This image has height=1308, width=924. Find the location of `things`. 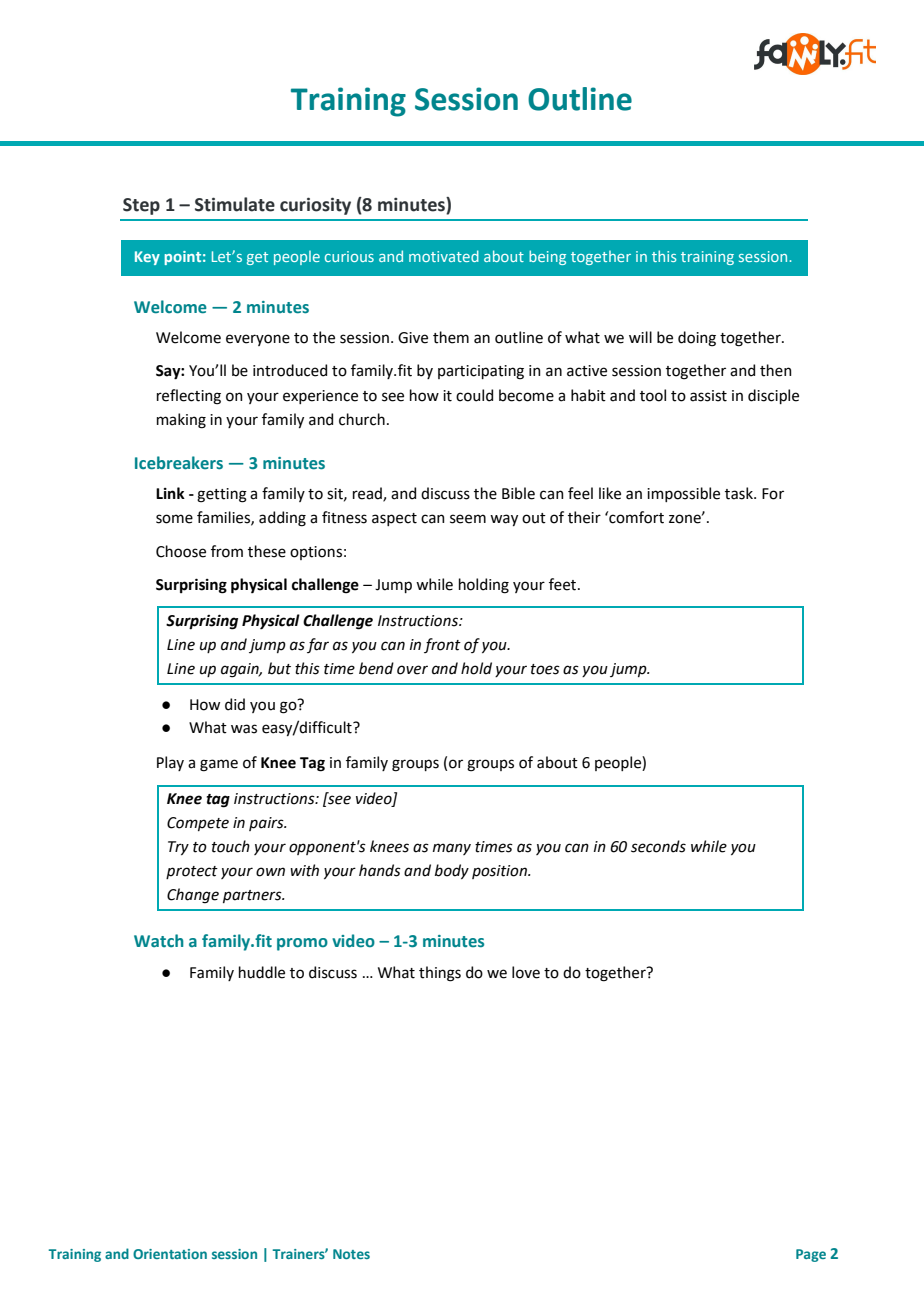

things is located at coordinates (440, 974).
